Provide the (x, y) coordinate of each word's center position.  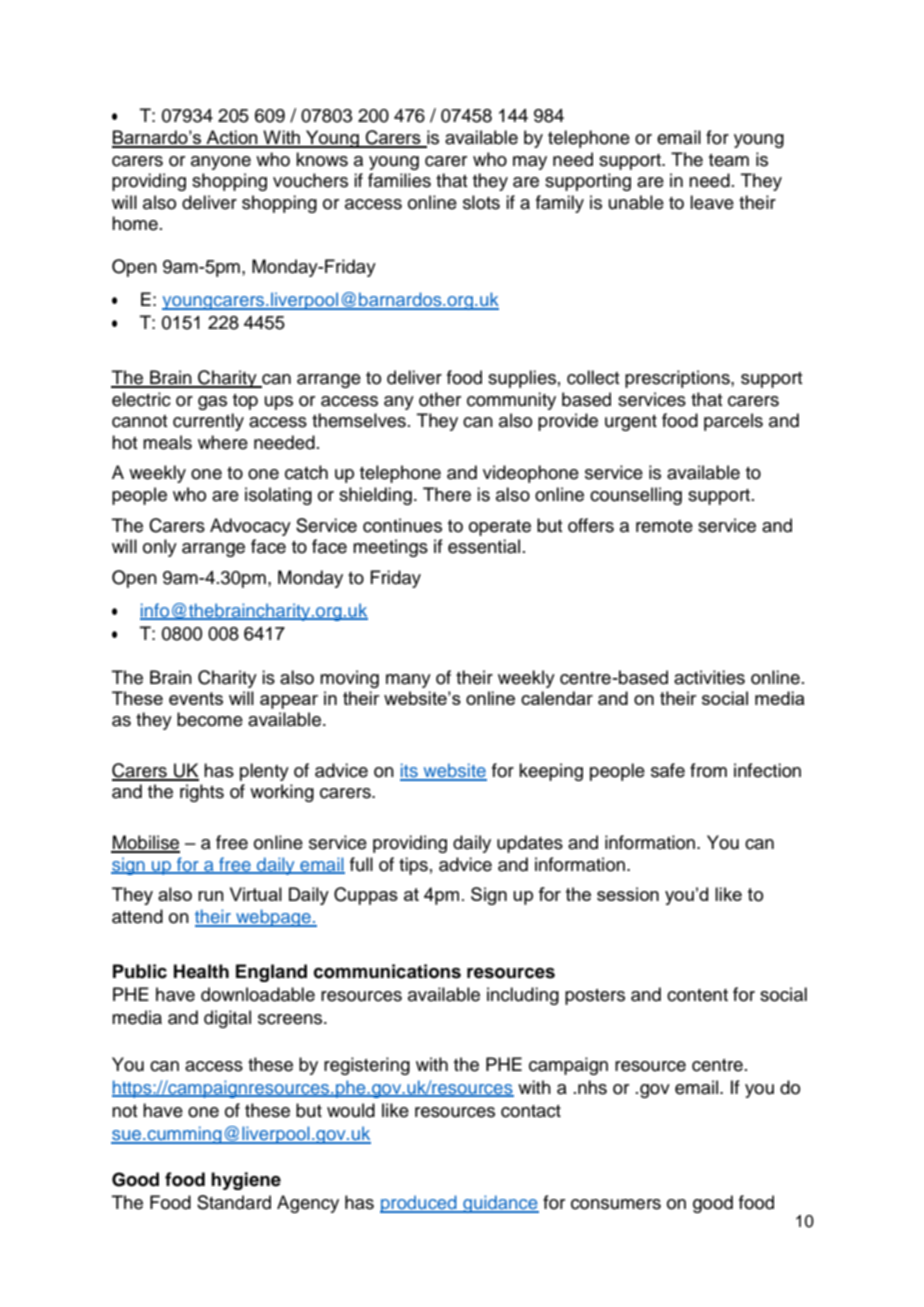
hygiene (246, 1181)
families (399, 180)
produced (419, 1204)
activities (709, 677)
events (196, 698)
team (729, 160)
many (408, 681)
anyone (221, 163)
